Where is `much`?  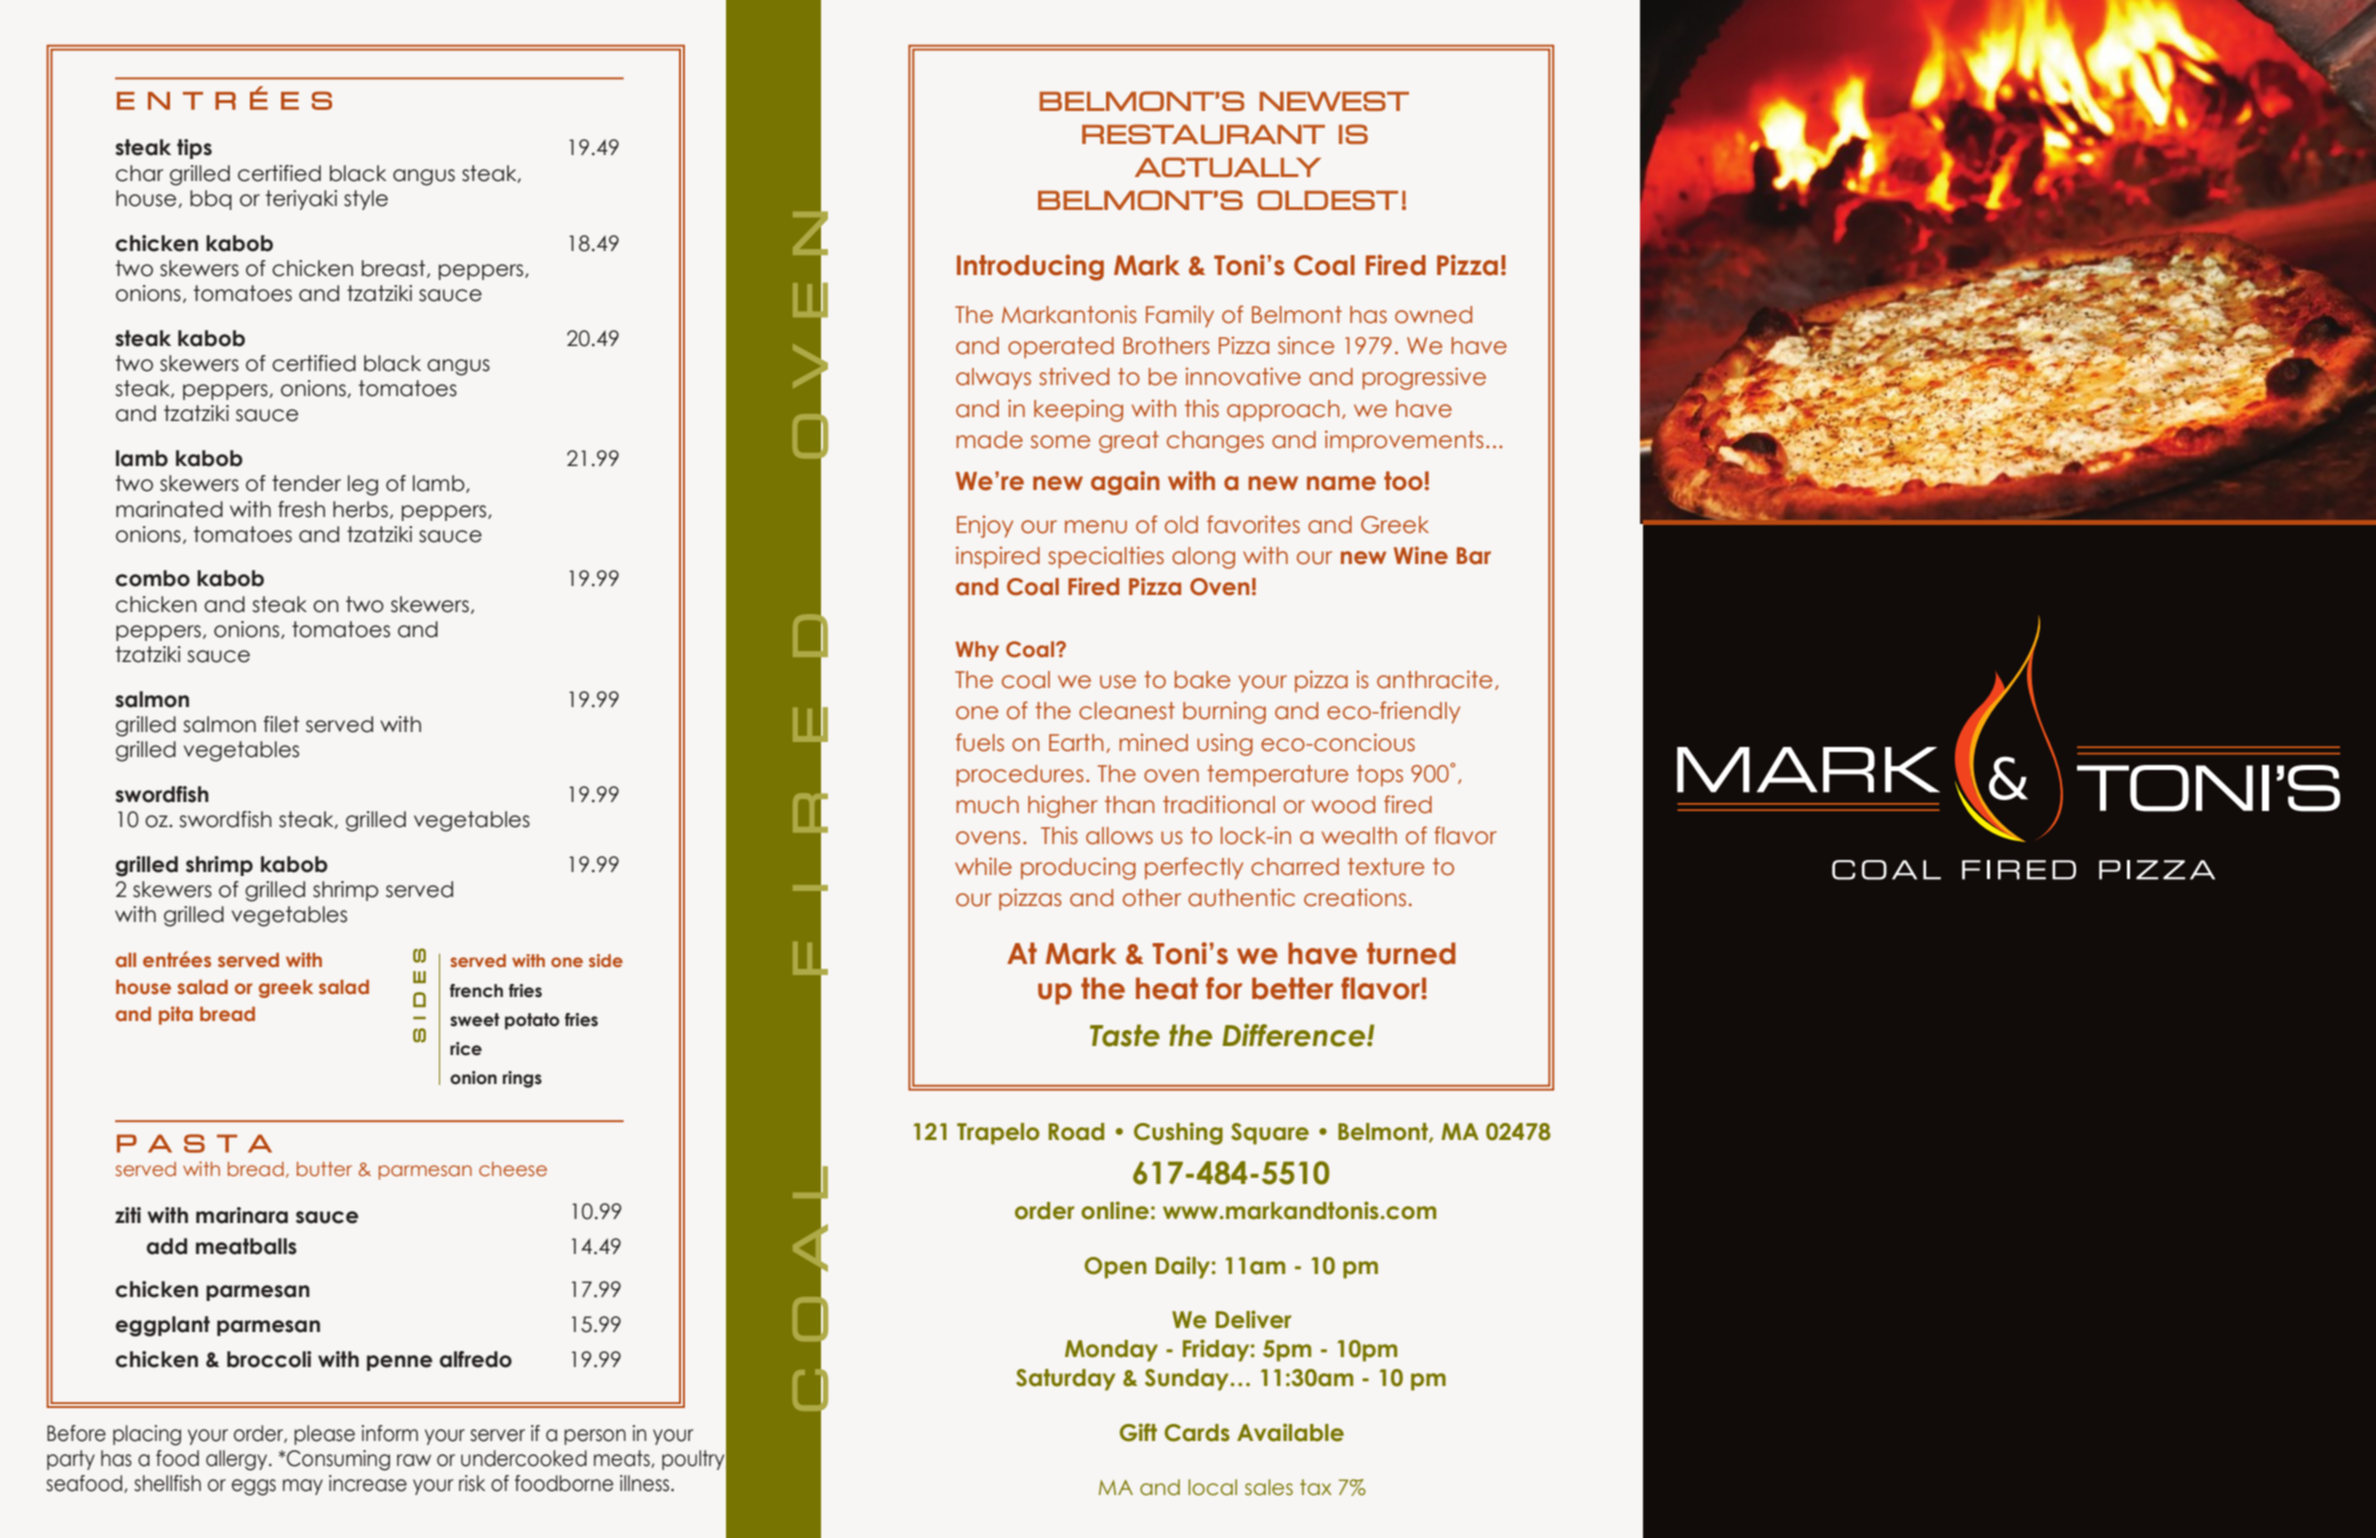 much is located at coordinates (987, 805).
